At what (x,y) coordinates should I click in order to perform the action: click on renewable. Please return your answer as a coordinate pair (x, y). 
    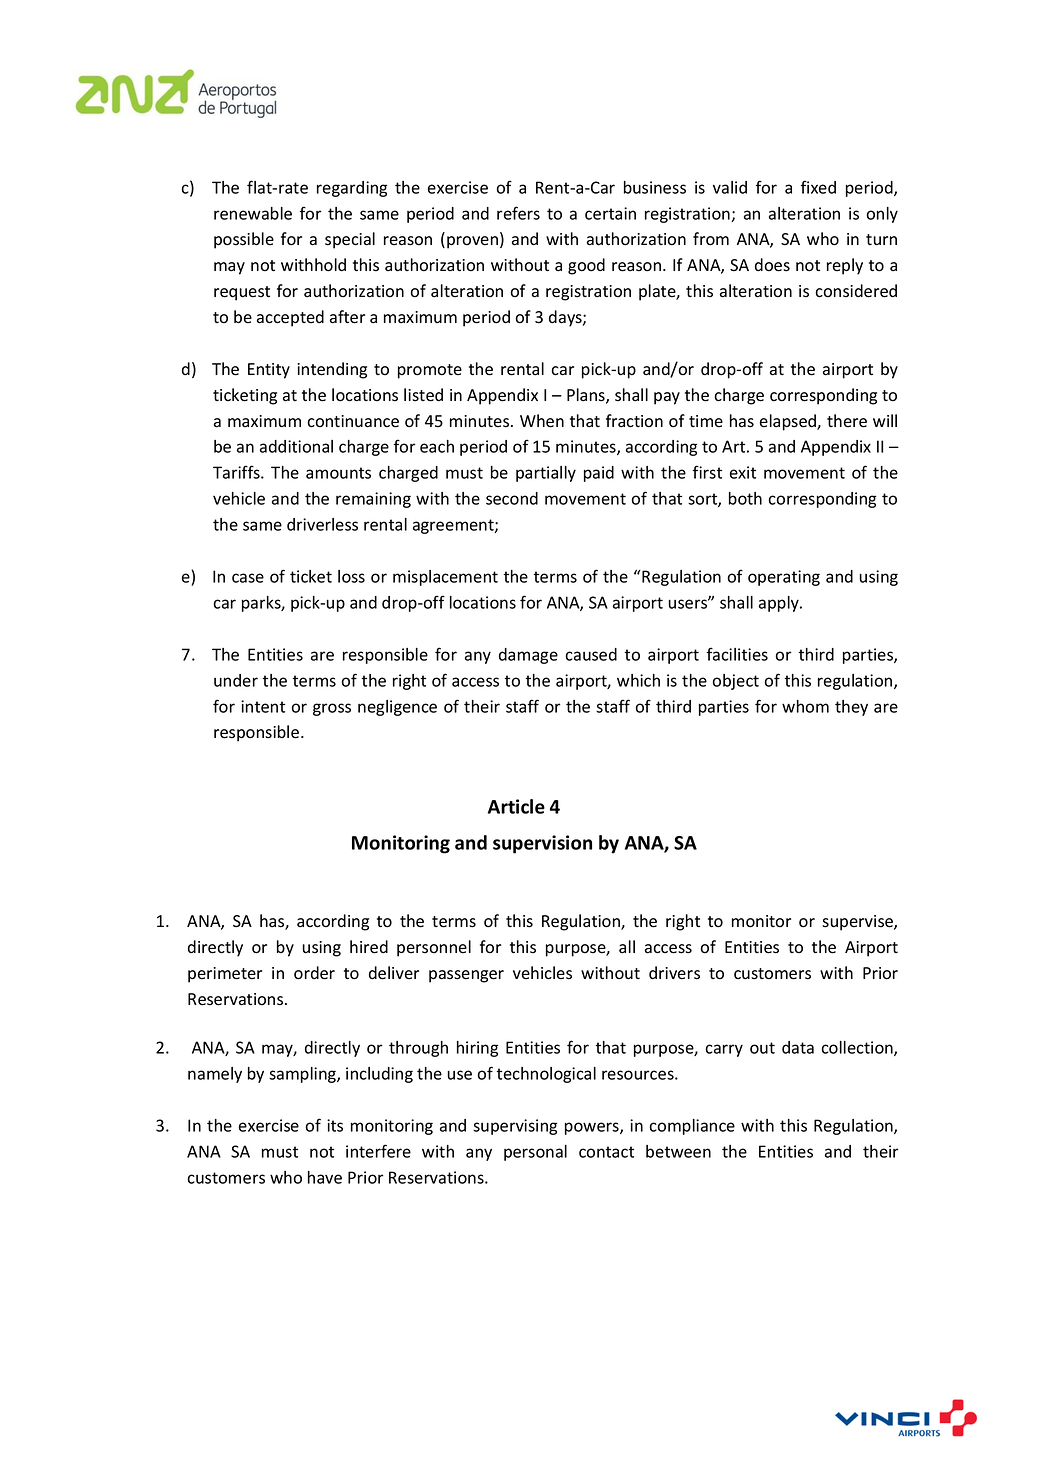
    Looking at the image, I should click on (253, 213).
